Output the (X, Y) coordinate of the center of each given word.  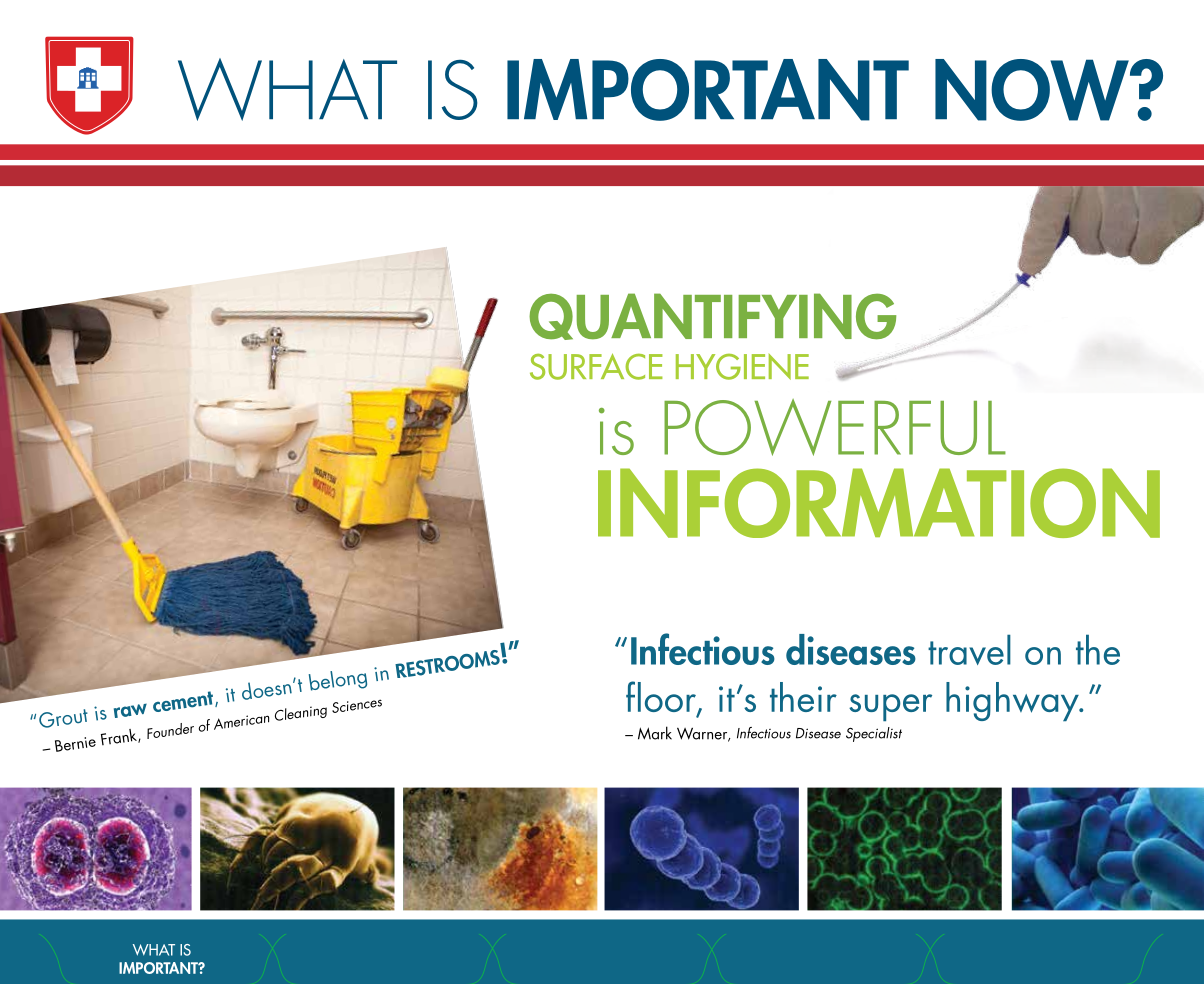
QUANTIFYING (712, 316)
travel (969, 649)
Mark (655, 733)
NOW (1033, 90)
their (803, 697)
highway (1013, 701)
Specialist (874, 734)
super (890, 707)
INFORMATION (879, 503)
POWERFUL (835, 427)
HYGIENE (742, 367)
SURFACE (596, 366)
